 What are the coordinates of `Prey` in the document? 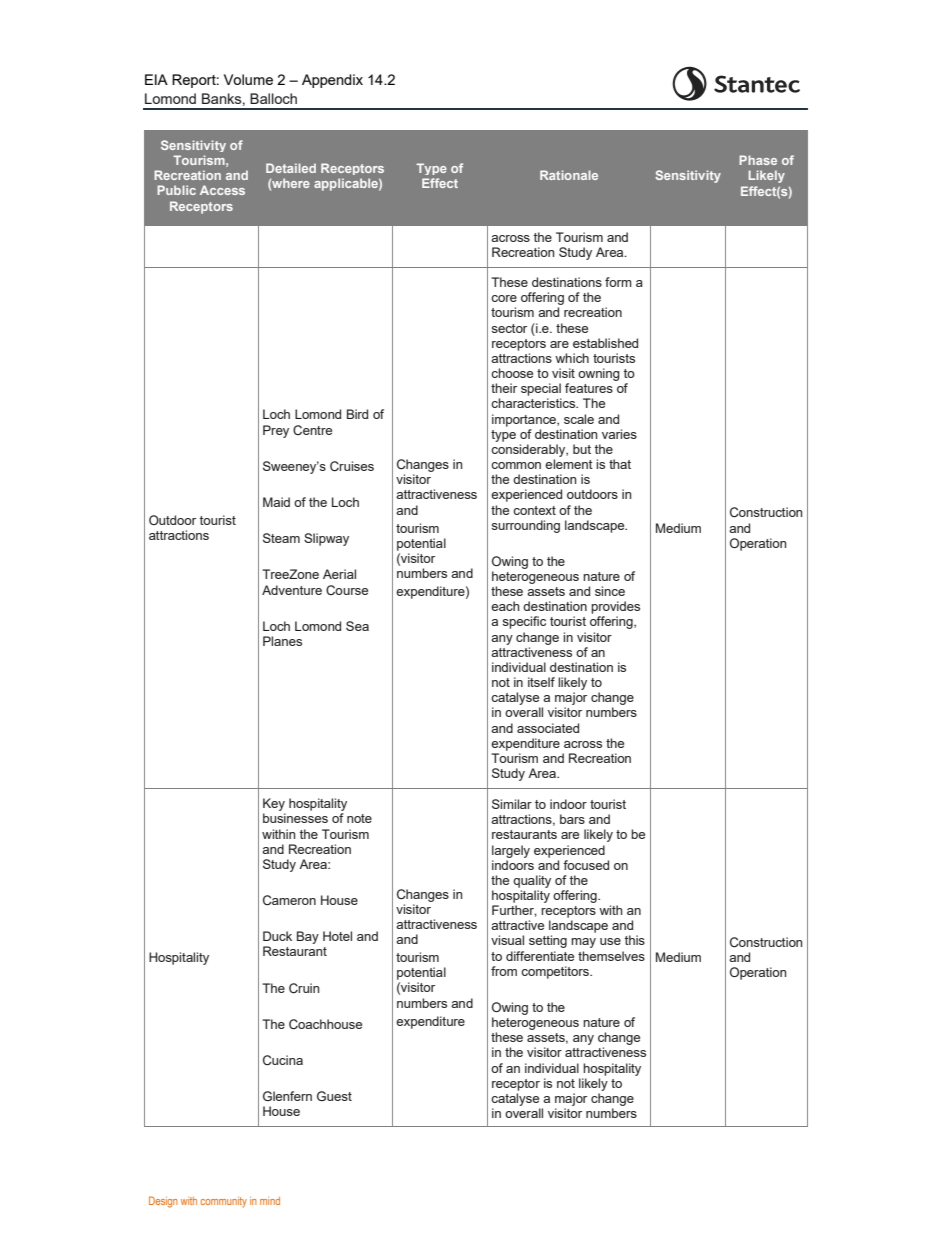 It's located at (276, 431).
